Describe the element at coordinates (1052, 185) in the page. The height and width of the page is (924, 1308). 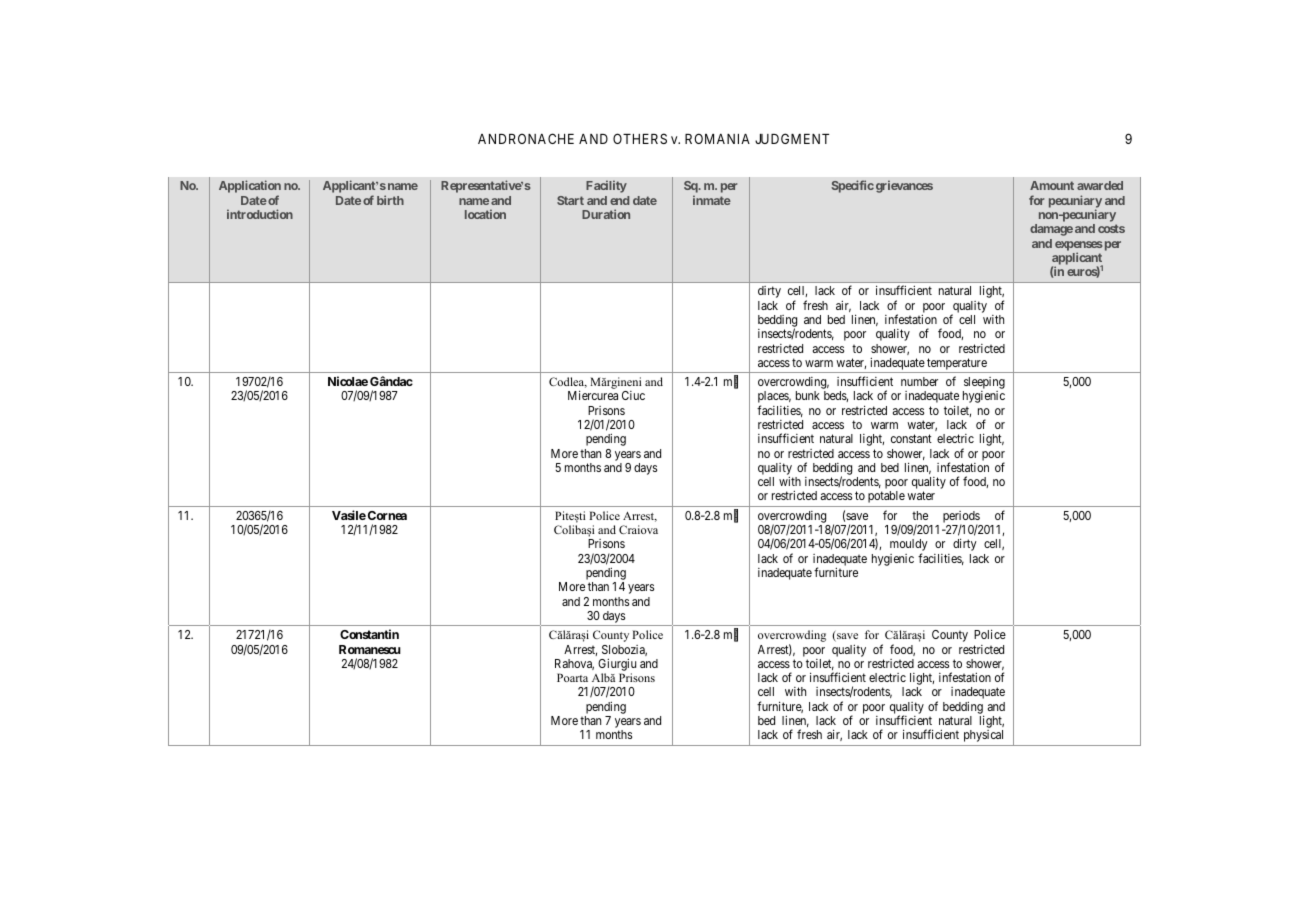
I see `Amount` at that location.
